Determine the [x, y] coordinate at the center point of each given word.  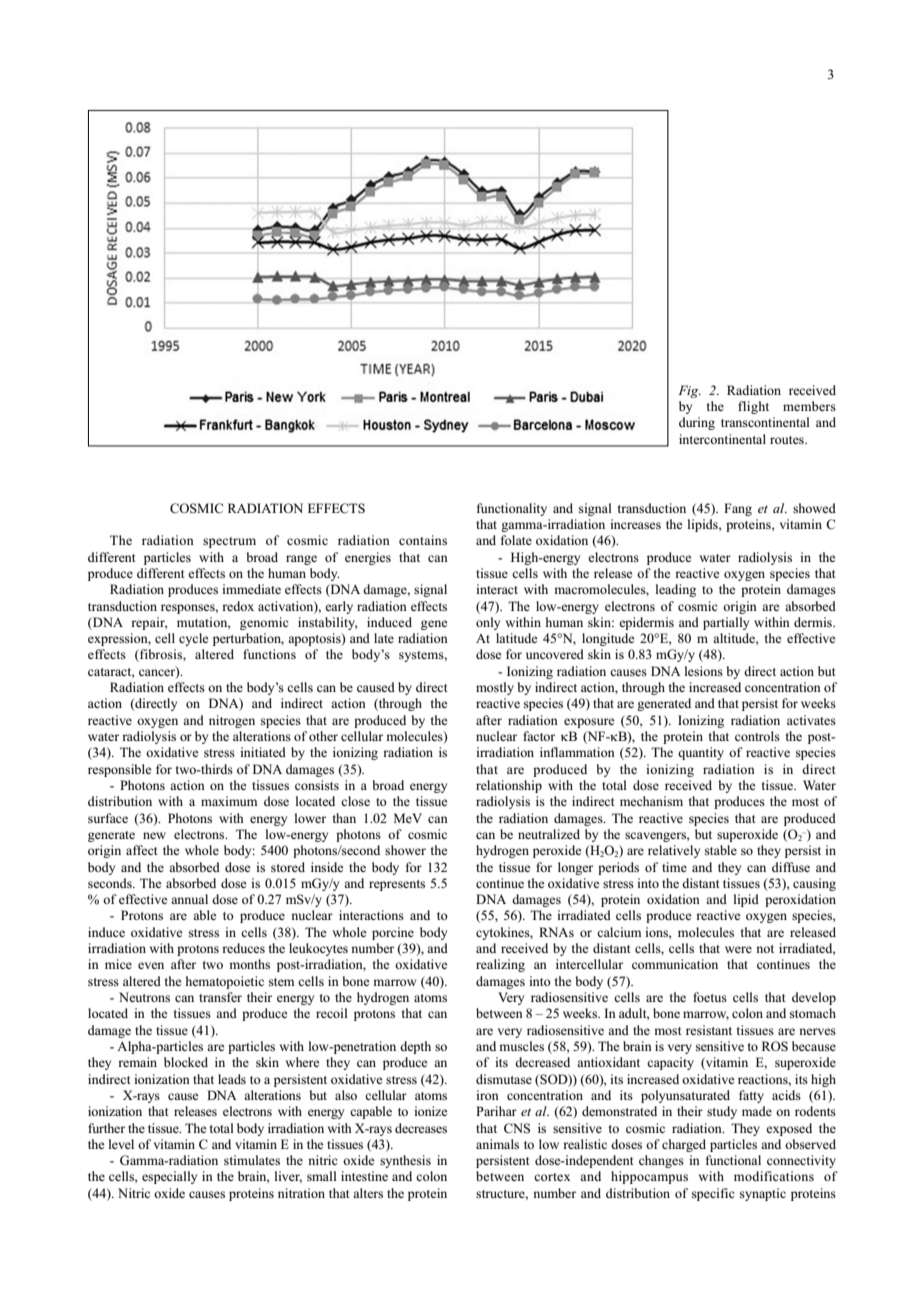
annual [189, 899]
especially [169, 1177]
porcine [393, 933]
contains [423, 540]
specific [713, 1194]
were [738, 949]
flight [753, 407]
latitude [517, 638]
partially [726, 623]
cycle [194, 639]
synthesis [405, 1161]
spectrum [229, 542]
